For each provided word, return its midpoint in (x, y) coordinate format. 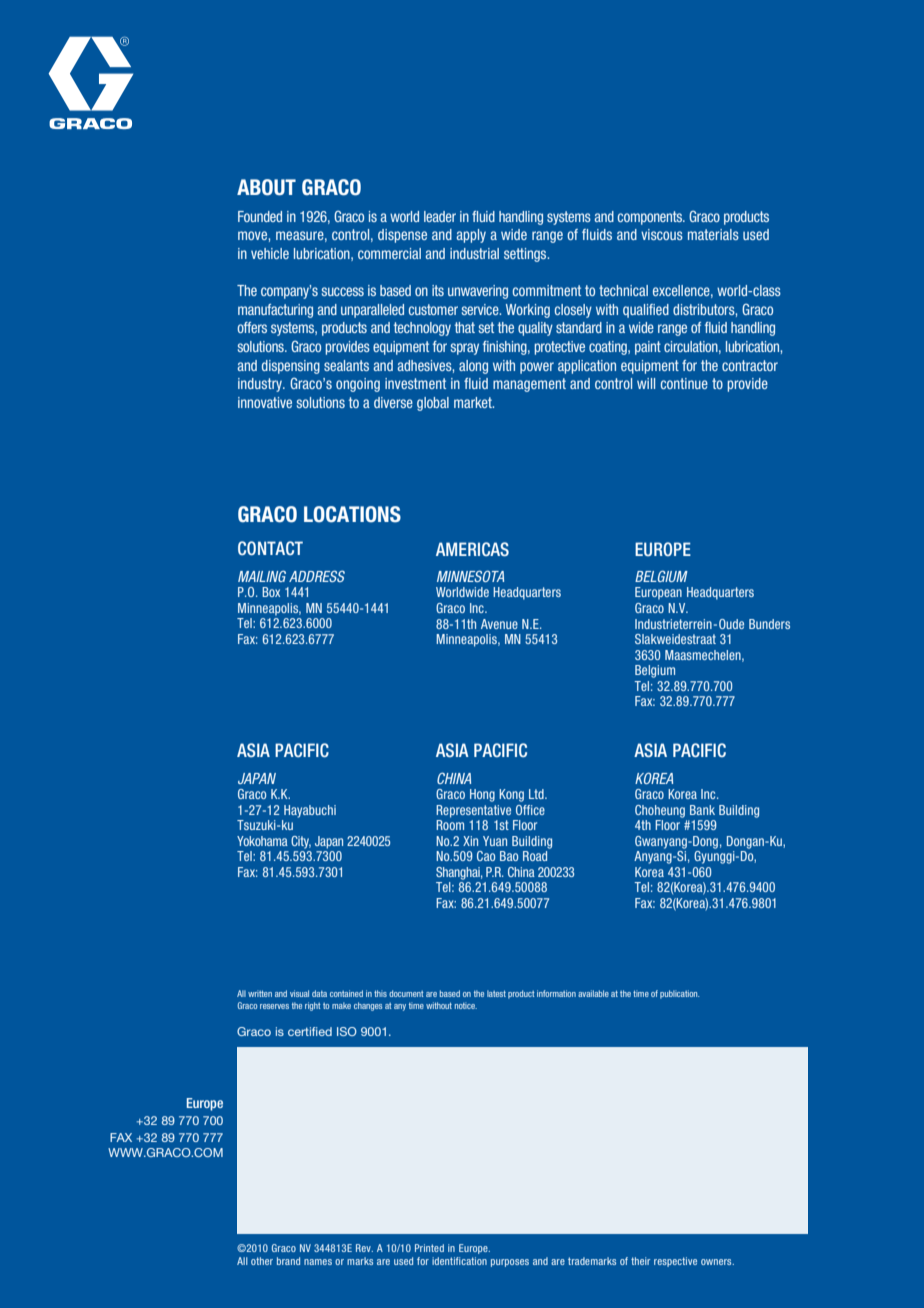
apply (471, 236)
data (319, 993)
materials (713, 234)
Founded (260, 216)
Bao (509, 856)
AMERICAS (472, 549)
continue (684, 383)
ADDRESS (317, 576)
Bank (702, 810)
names (318, 1262)
